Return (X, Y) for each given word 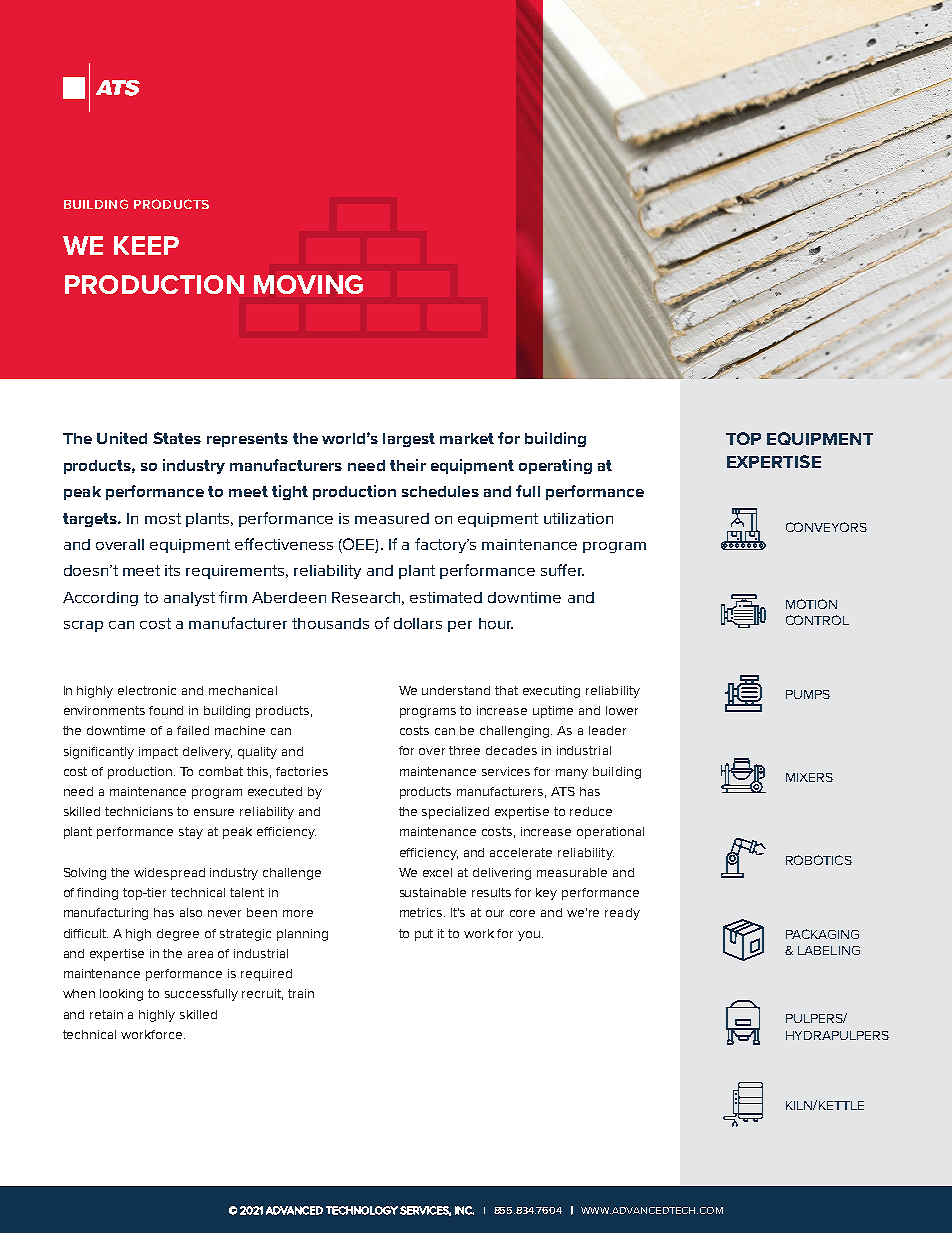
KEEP (146, 245)
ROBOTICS (819, 860)
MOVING (308, 284)
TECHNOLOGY (362, 1210)
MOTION (811, 604)
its (172, 570)
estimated (446, 597)
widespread (169, 874)
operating (555, 466)
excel (437, 872)
